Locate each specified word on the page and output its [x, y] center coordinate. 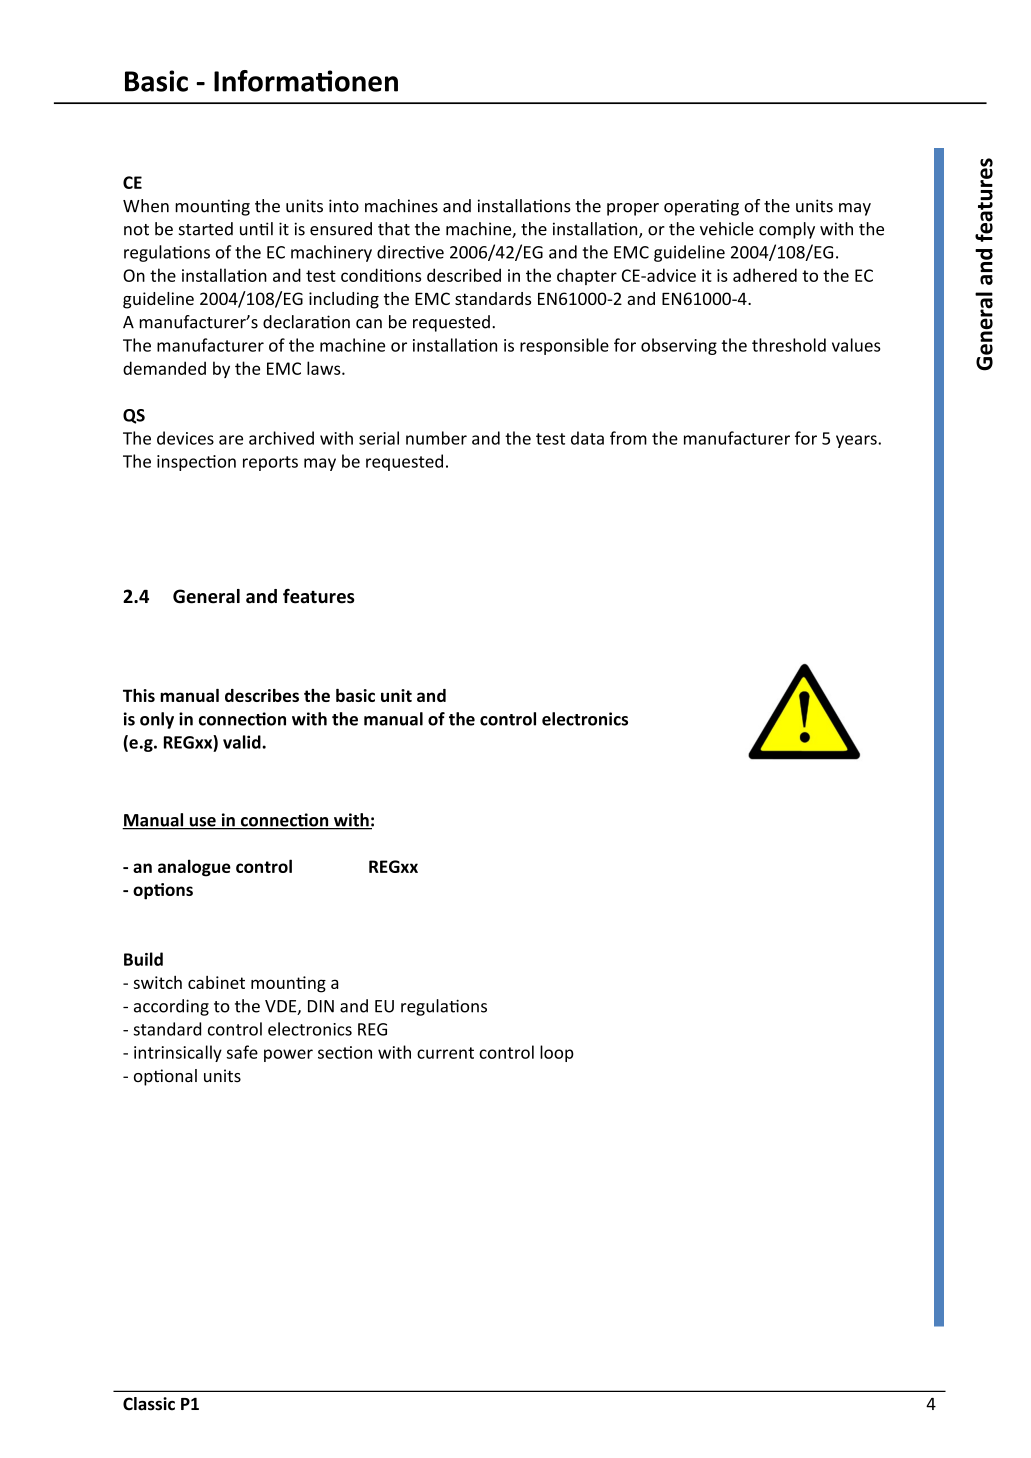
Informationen [306, 81]
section [345, 1052]
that [394, 229]
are [231, 440]
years [857, 441]
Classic [149, 1404]
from [628, 438]
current [445, 1053]
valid [243, 742]
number [436, 438]
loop [557, 1053]
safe [242, 1052]
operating [701, 207]
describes [262, 695]
